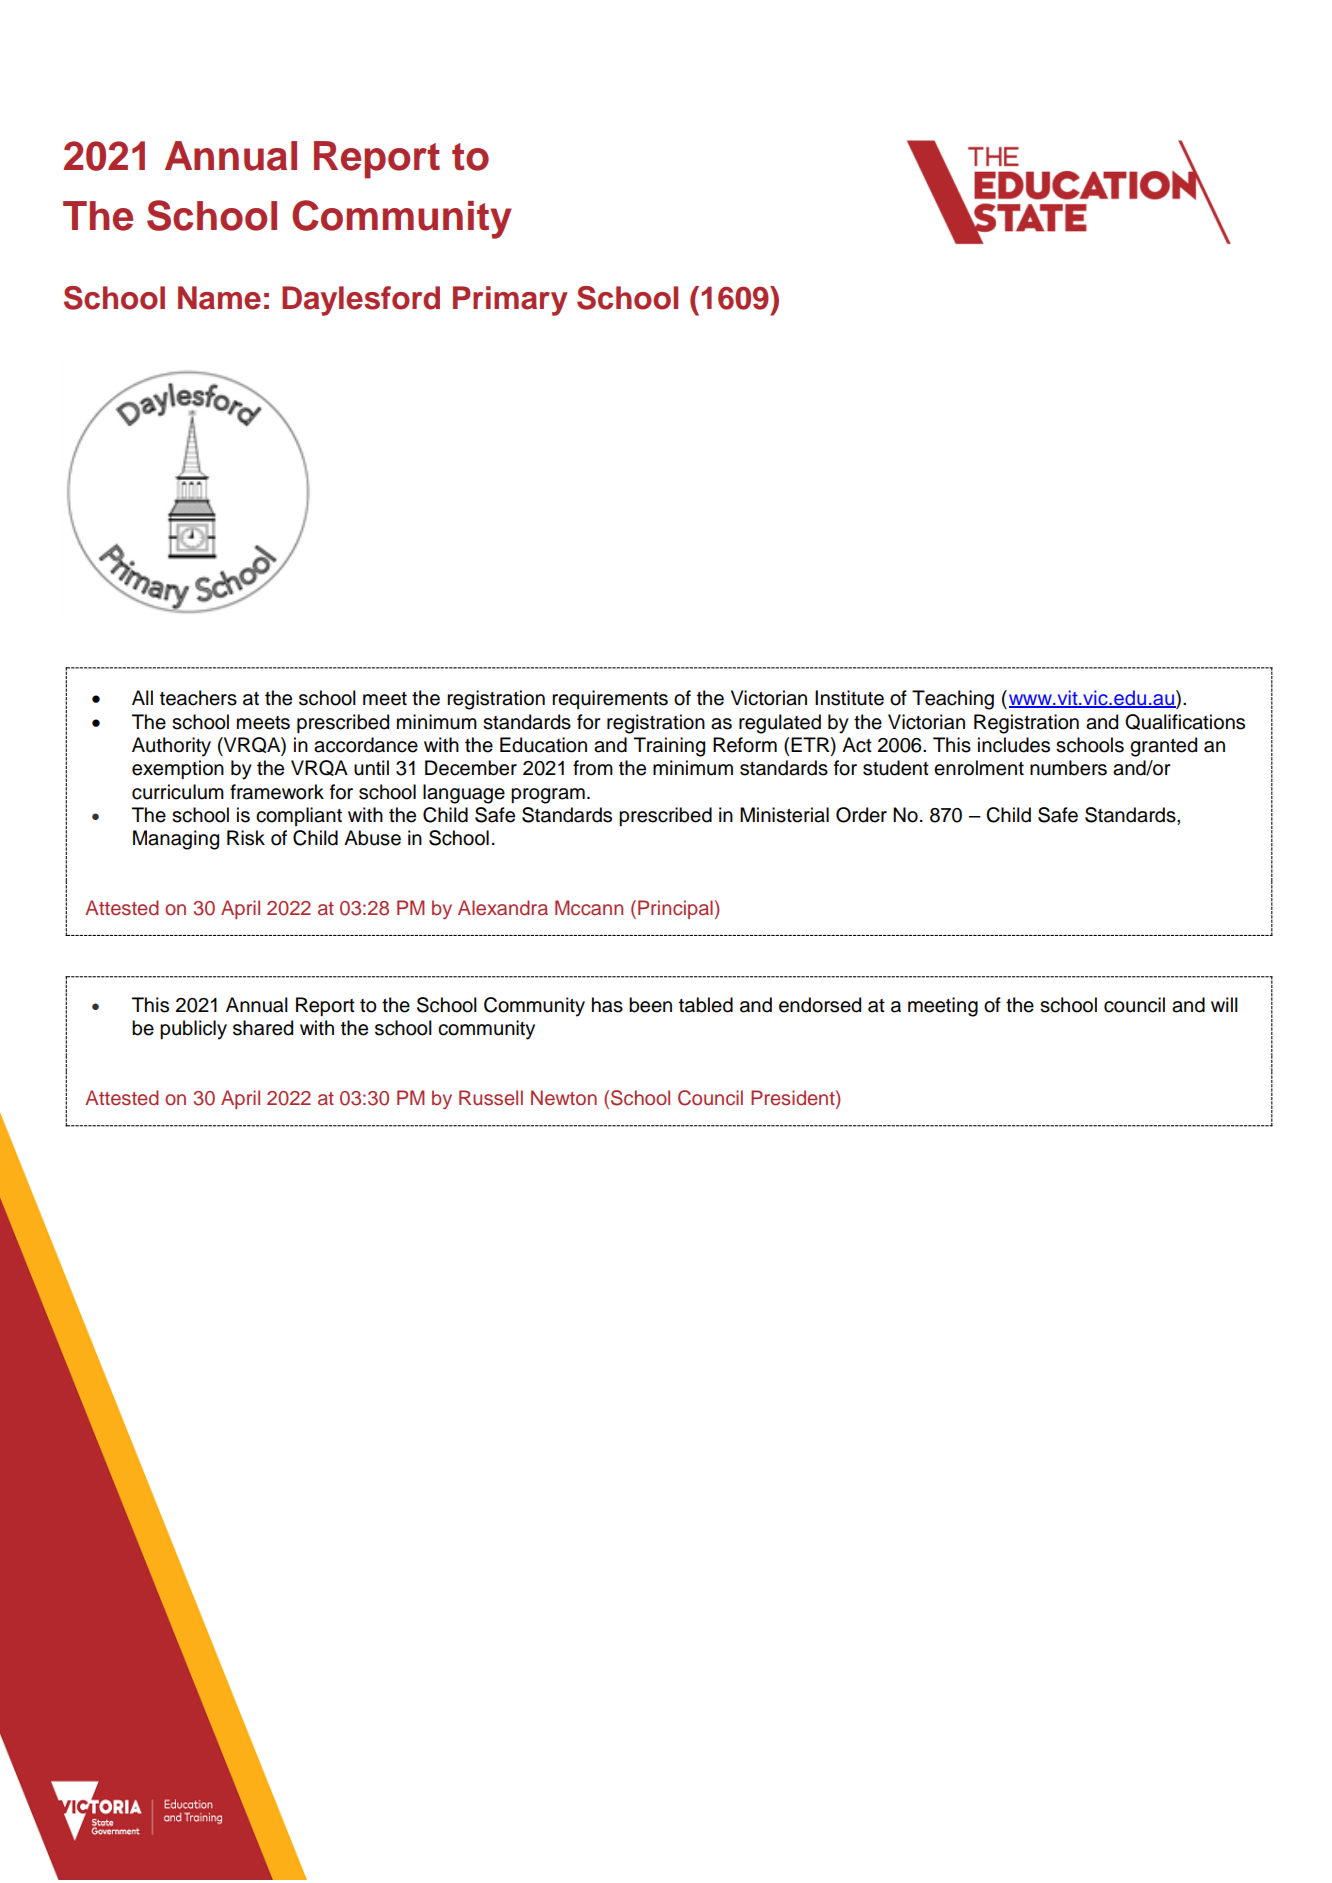  I want to click on President, so click(794, 1099).
